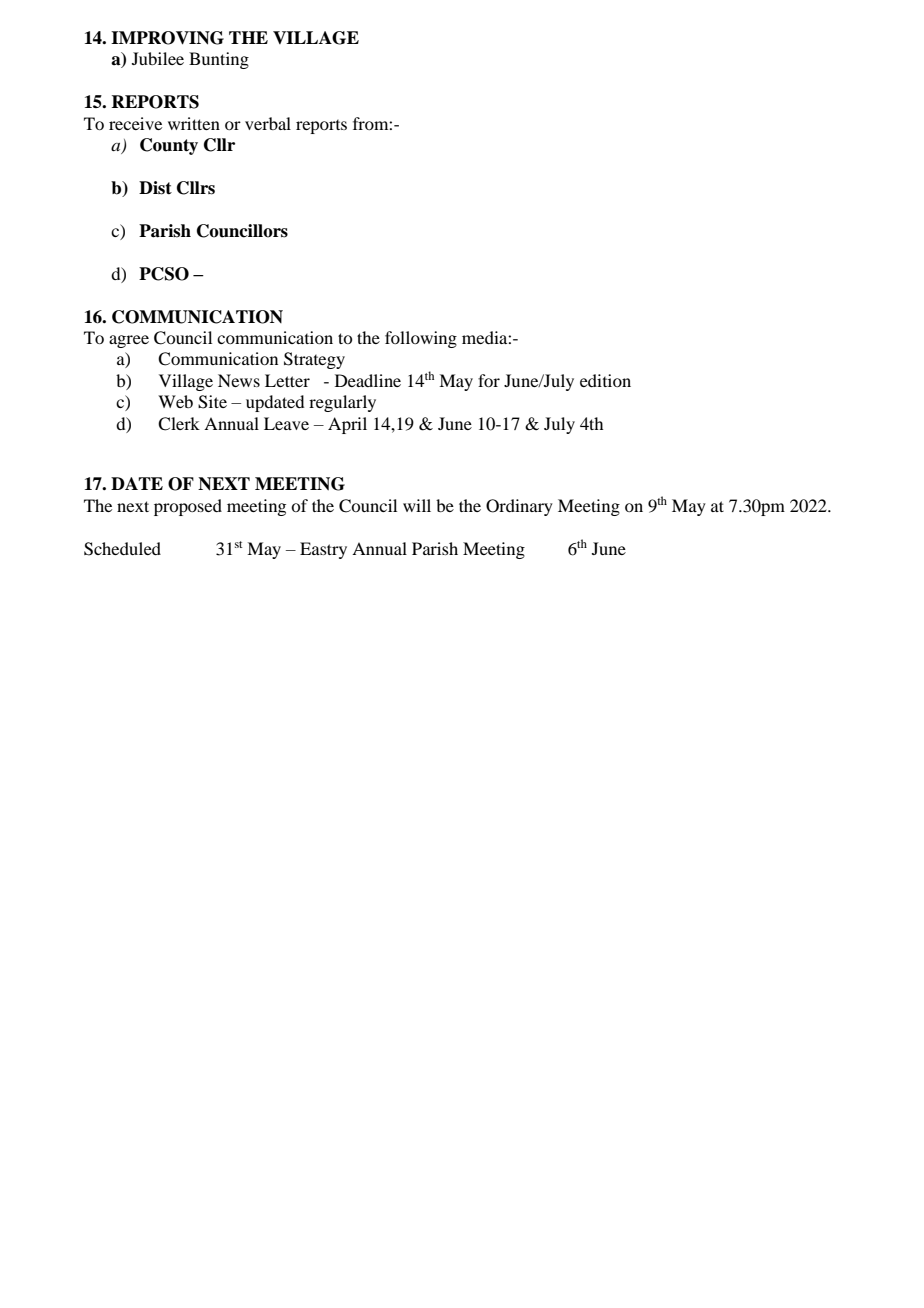  Describe the element at coordinates (417, 505) in the document. I see `will` at that location.
